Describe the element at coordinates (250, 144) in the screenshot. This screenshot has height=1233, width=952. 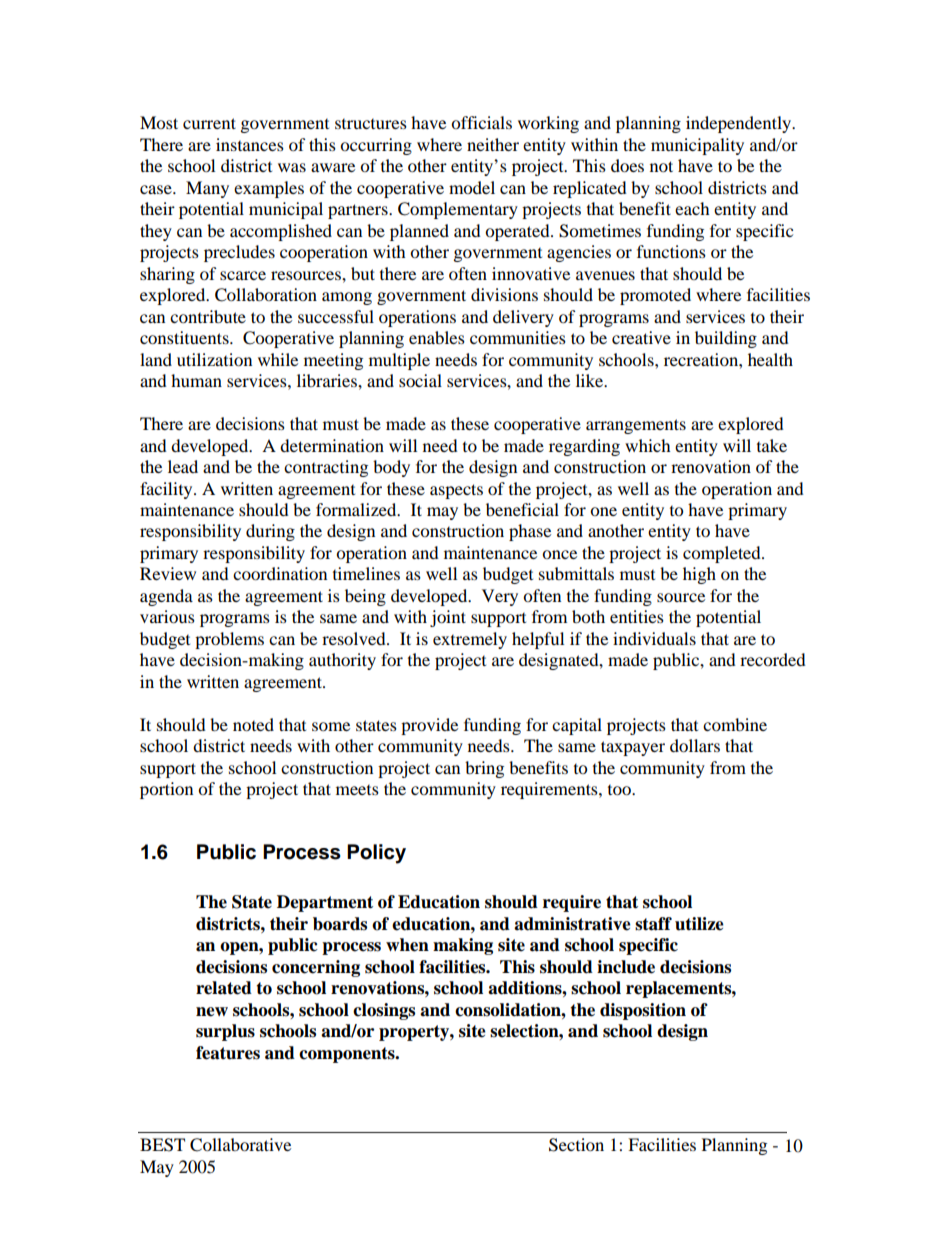
I see `instances` at that location.
